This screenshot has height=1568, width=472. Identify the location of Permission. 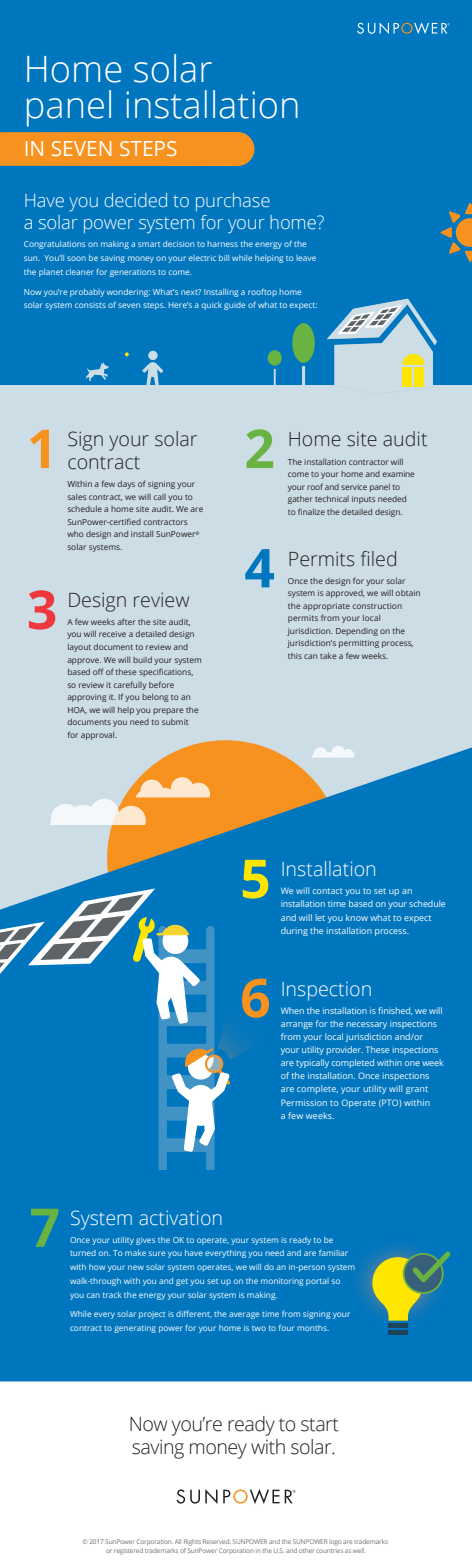
(304, 1102).
